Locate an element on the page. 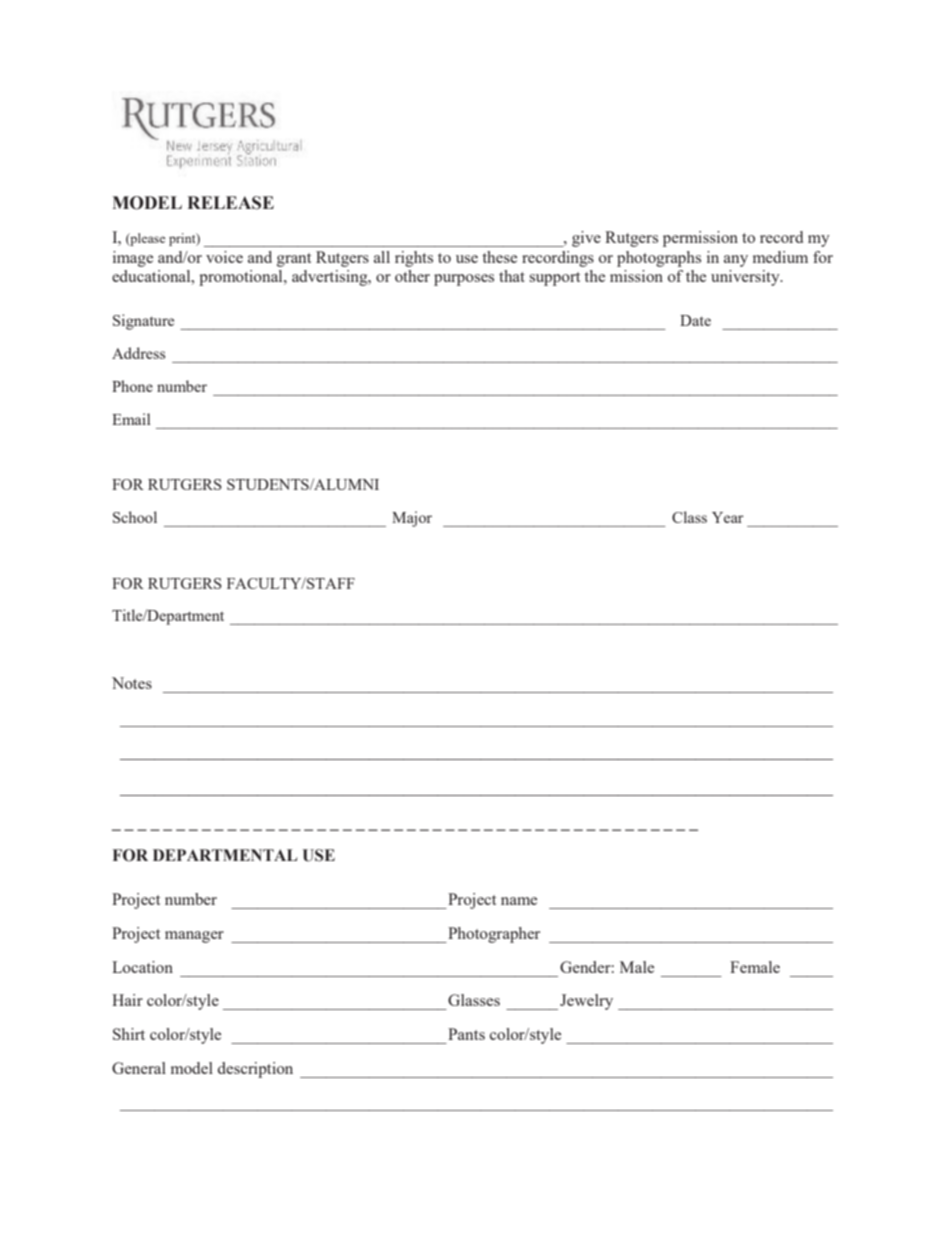 The image size is (952, 1233). School is located at coordinates (135, 517).
